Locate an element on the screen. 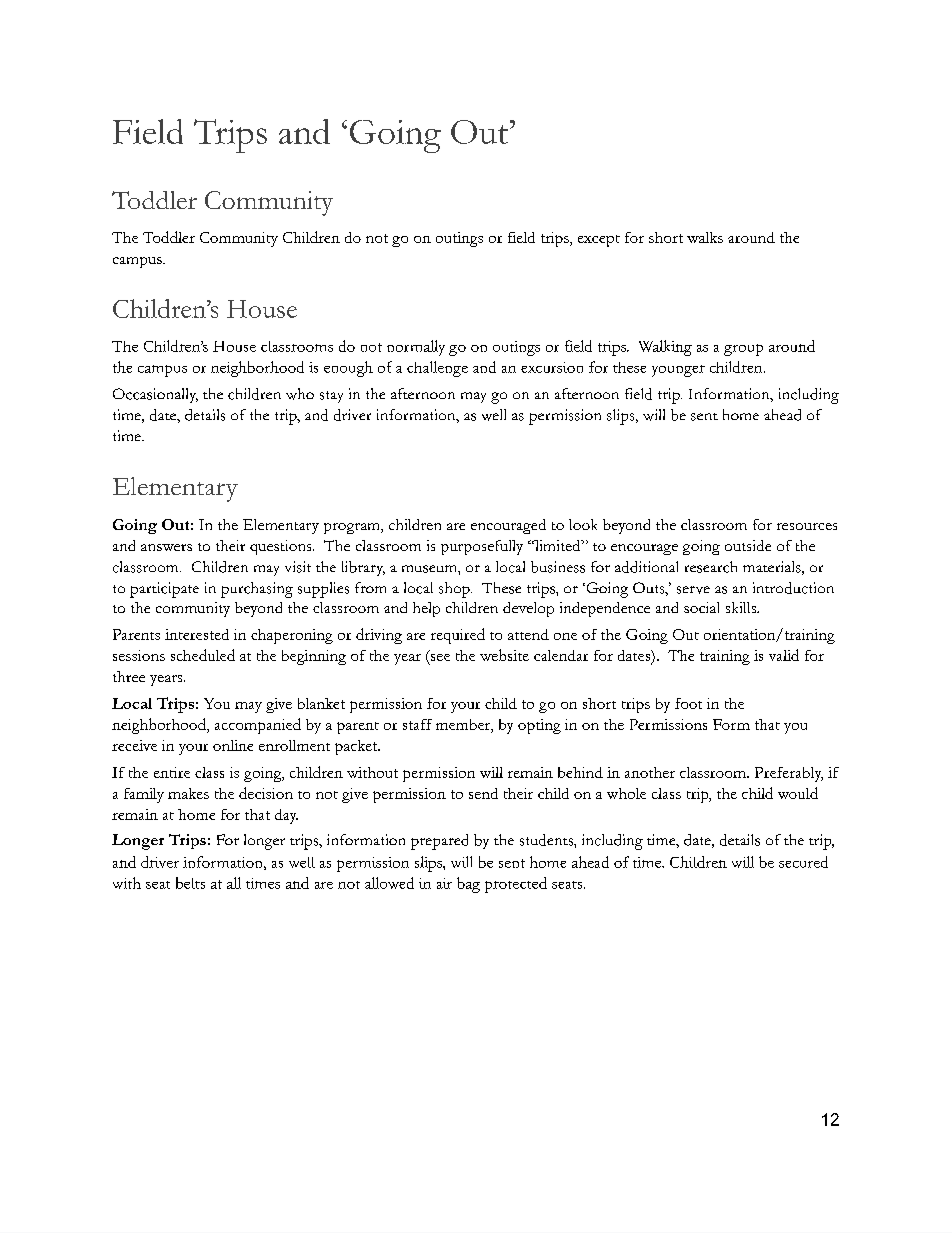 This screenshot has height=1233, width=952. walks is located at coordinates (705, 237).
